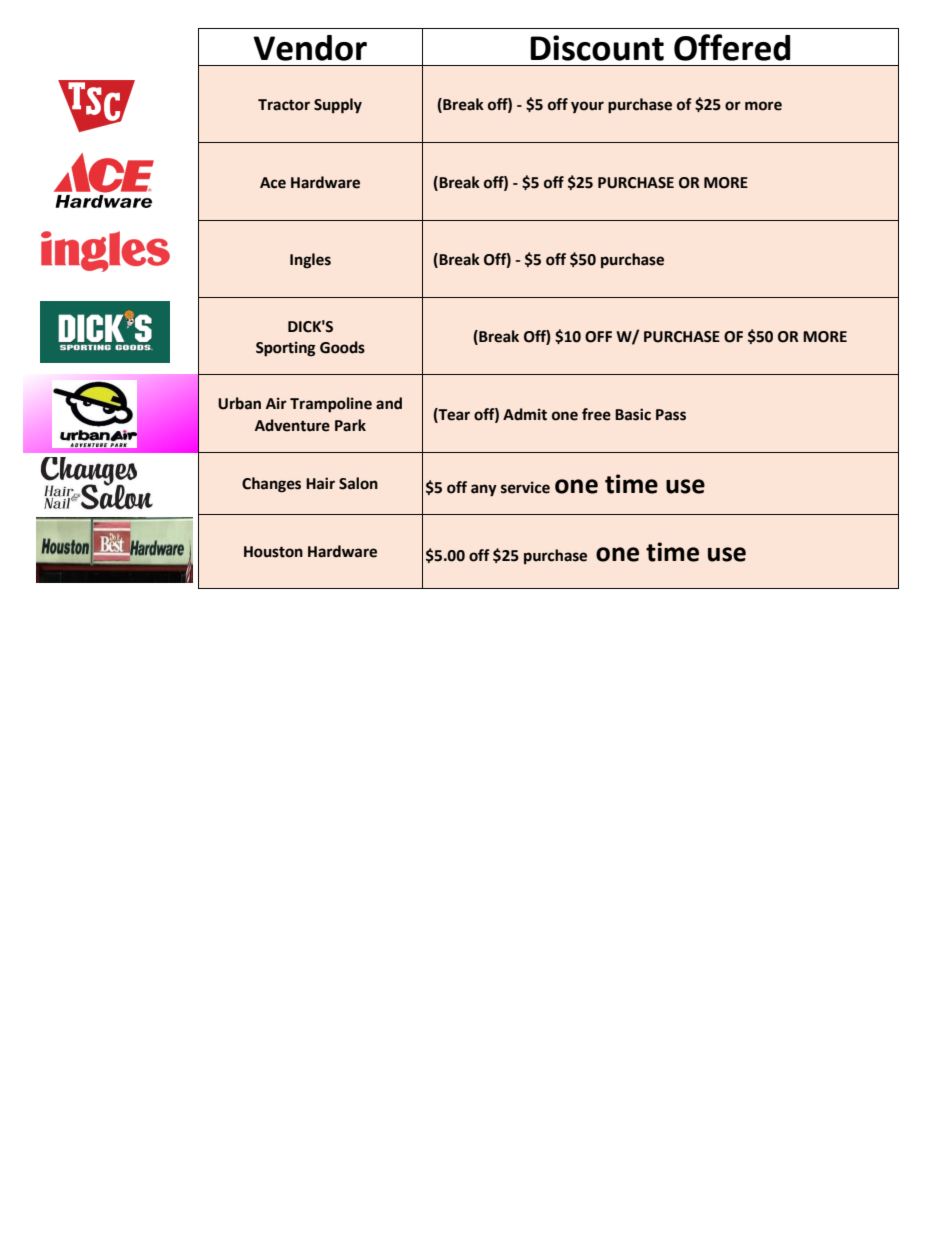  Describe the element at coordinates (732, 47) in the screenshot. I see `Offered` at that location.
